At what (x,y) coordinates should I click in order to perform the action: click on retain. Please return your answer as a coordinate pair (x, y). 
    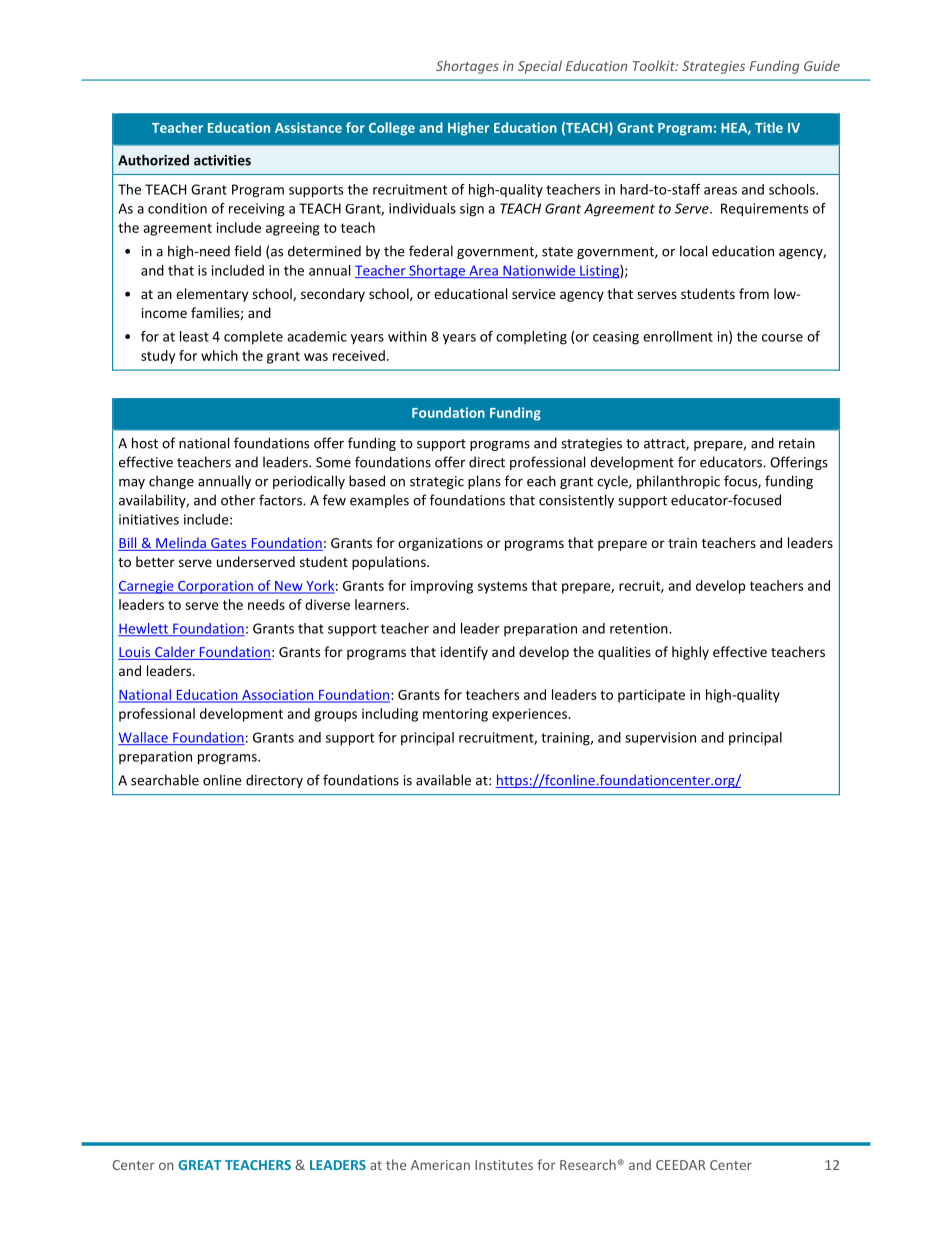
    Looking at the image, I should click on (797, 443).
